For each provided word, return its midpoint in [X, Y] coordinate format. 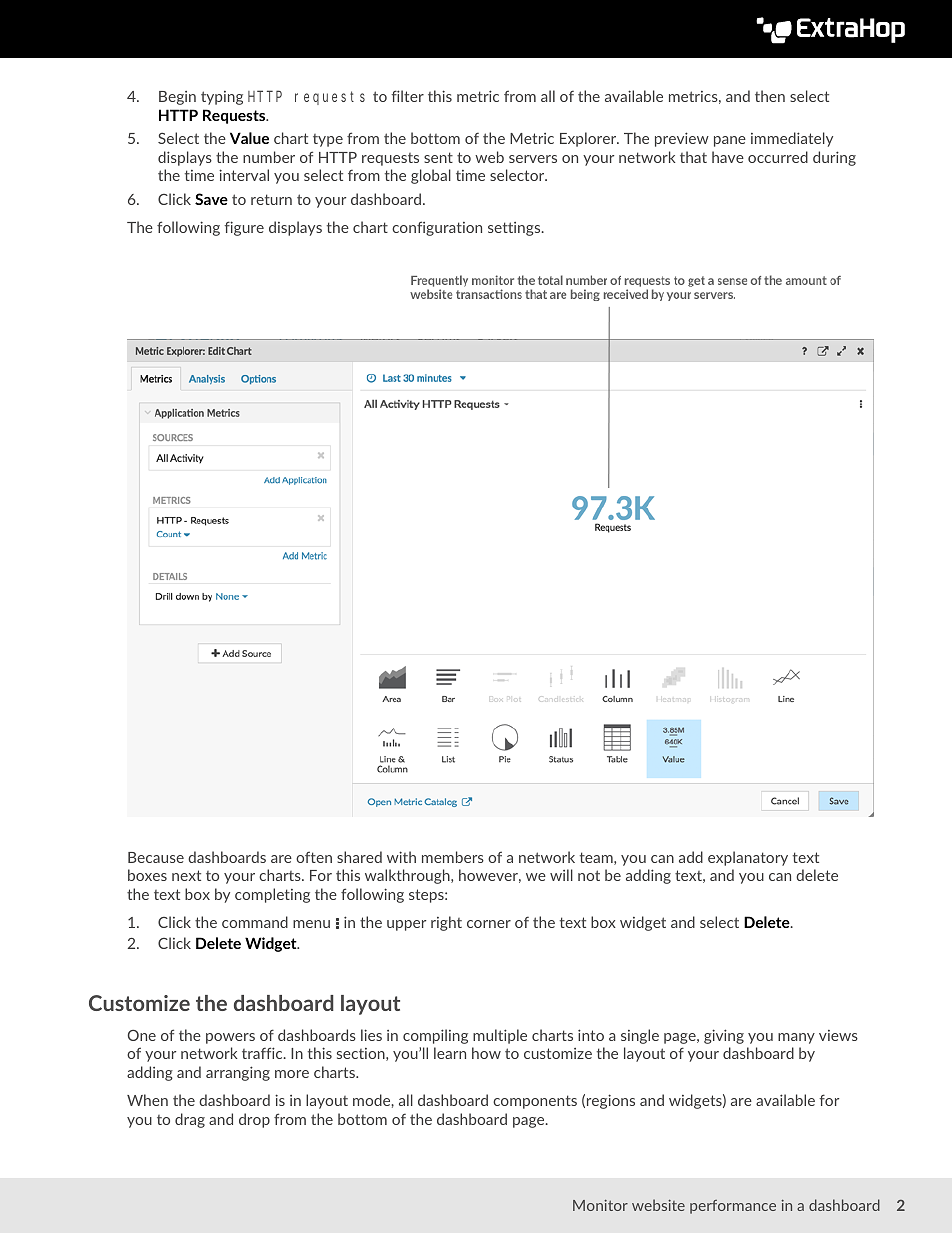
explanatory [748, 858]
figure [244, 228]
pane [730, 141]
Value [249, 138]
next [186, 875]
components [535, 1102]
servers [533, 159]
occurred [778, 157]
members [453, 857]
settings [515, 229]
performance [733, 1207]
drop [254, 1120]
